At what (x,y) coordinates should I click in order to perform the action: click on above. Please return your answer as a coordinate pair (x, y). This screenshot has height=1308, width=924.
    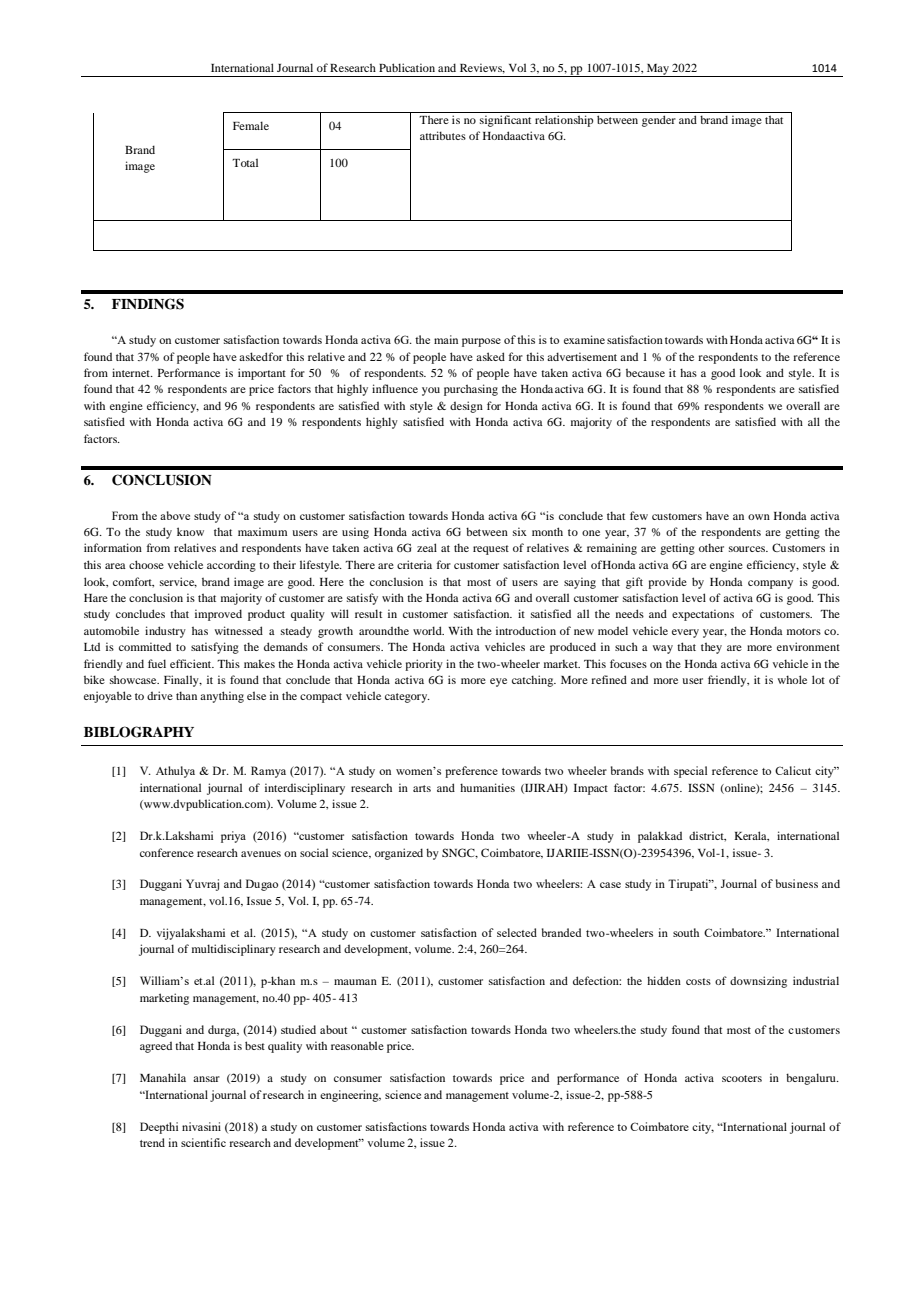
    Looking at the image, I should click on (175, 515).
